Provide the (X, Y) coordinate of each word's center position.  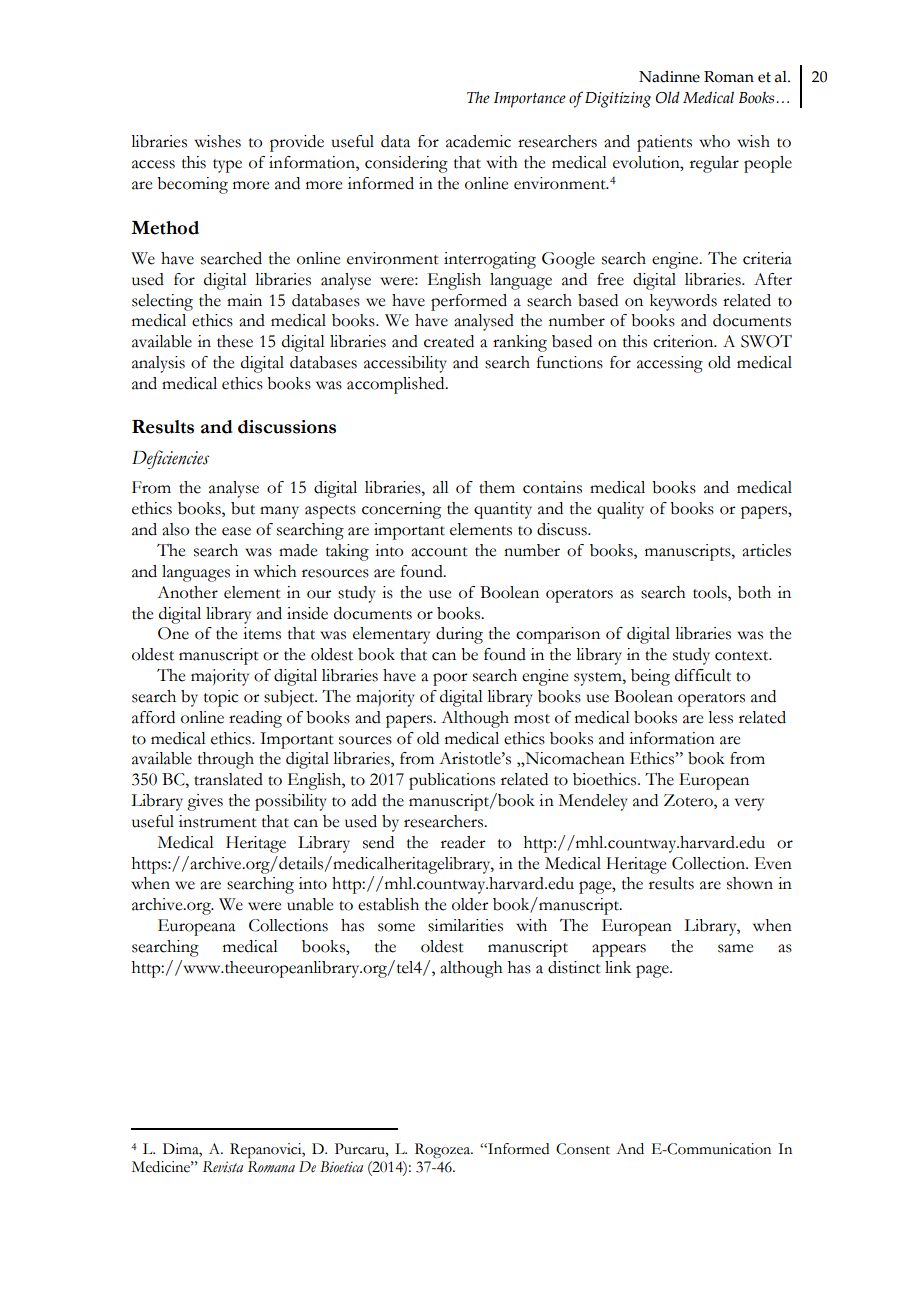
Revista (223, 1167)
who (714, 141)
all (441, 487)
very (749, 804)
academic (478, 141)
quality (620, 510)
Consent (583, 1149)
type (227, 166)
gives (205, 802)
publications (452, 781)
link (618, 967)
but (243, 508)
